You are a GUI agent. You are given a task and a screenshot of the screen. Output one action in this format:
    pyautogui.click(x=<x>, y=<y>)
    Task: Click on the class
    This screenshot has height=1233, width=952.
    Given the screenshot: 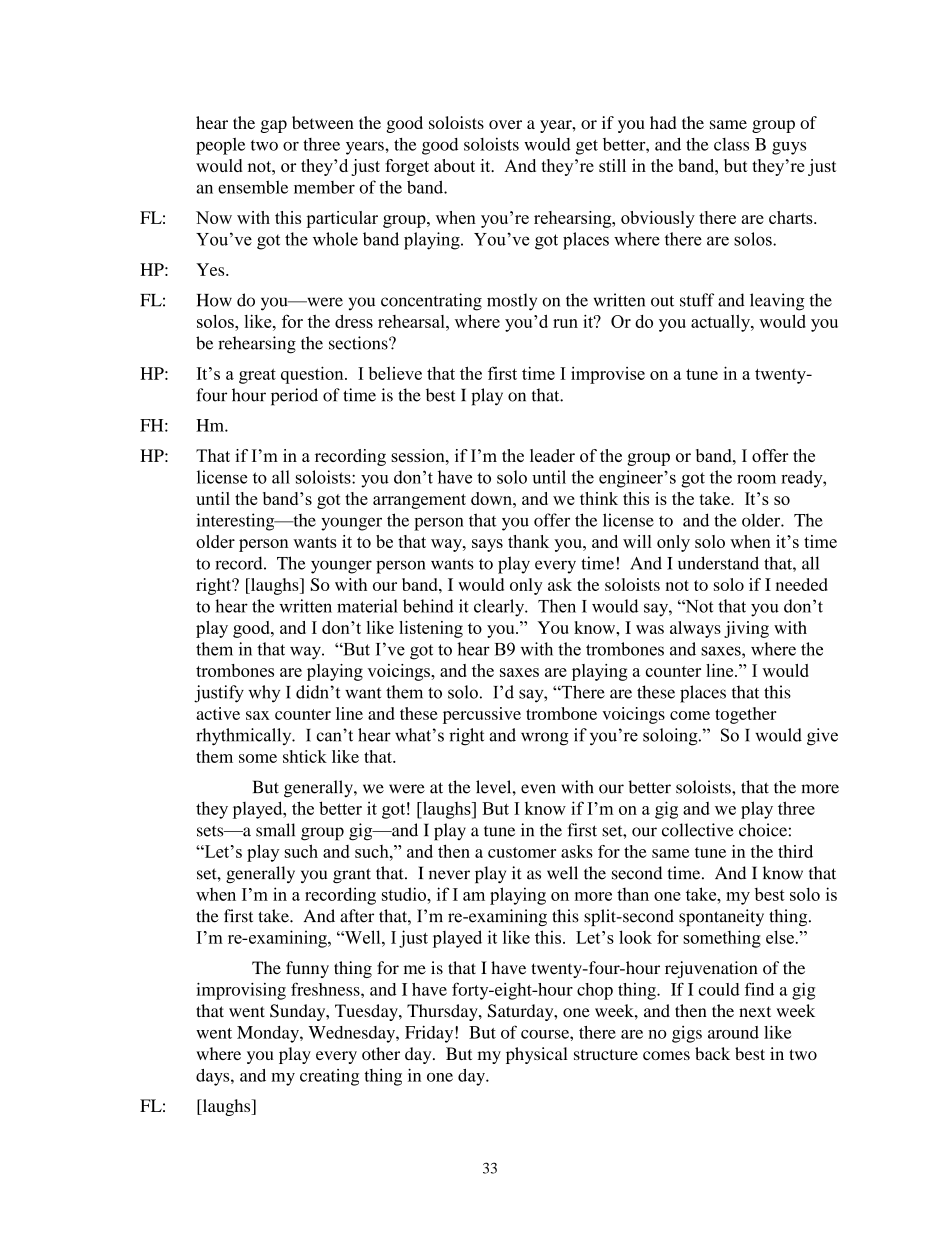 What is the action you would take?
    pyautogui.click(x=731, y=144)
